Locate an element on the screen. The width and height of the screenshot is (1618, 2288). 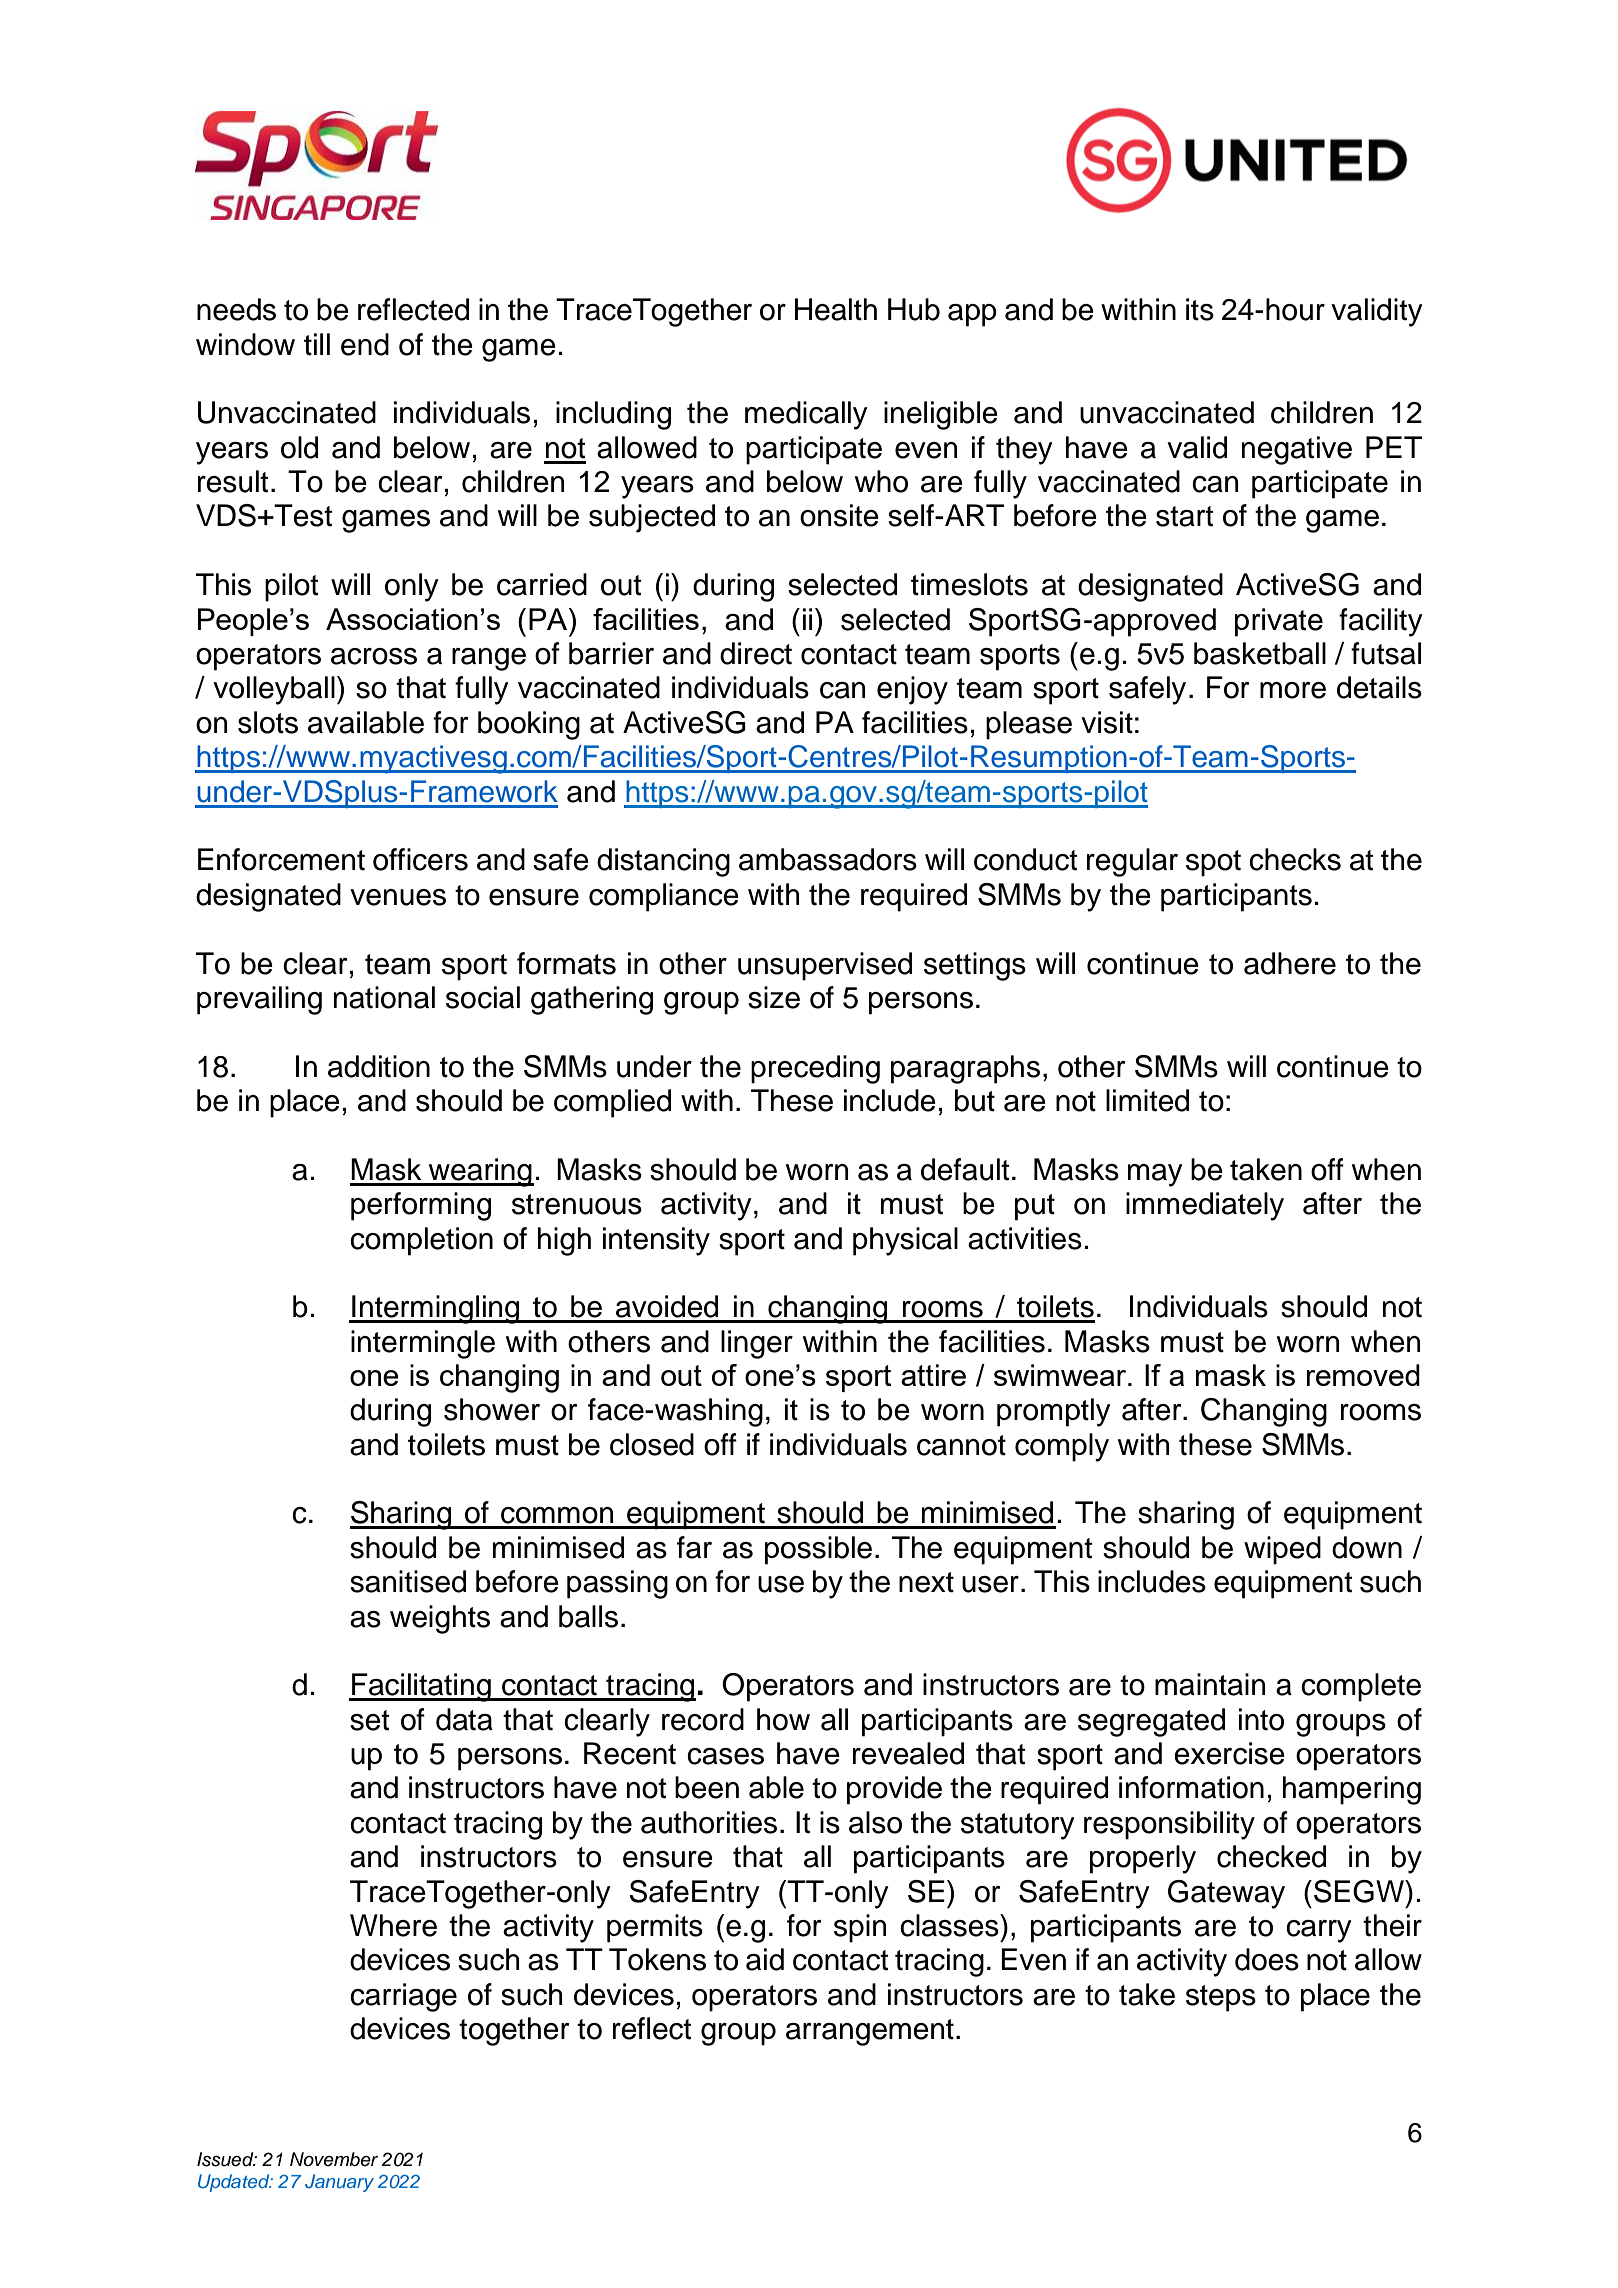
medically is located at coordinates (806, 415).
